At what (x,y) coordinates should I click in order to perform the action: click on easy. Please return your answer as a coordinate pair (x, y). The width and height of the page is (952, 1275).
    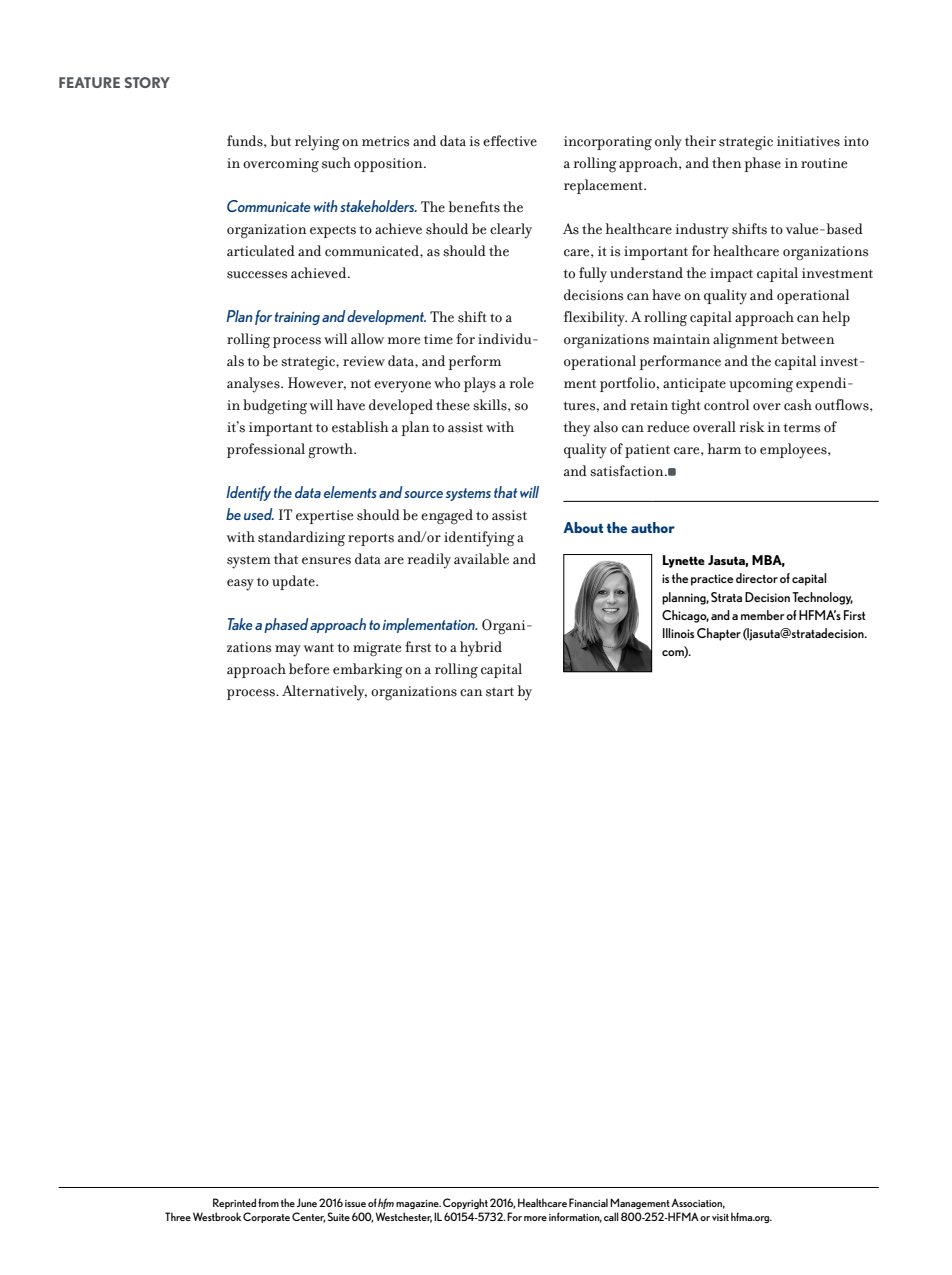
    Looking at the image, I should click on (240, 585).
